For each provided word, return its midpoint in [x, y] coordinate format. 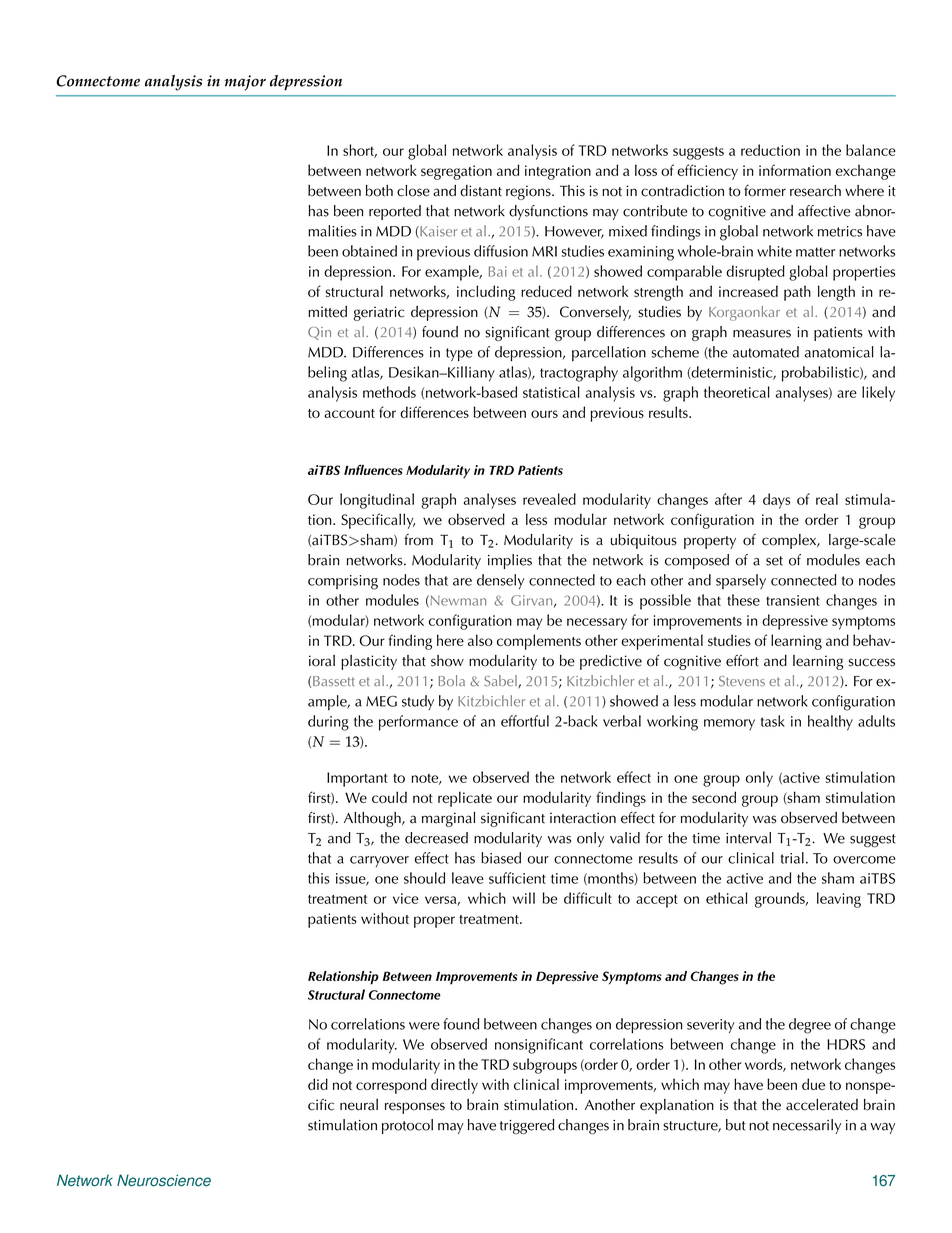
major [245, 83]
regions [529, 192]
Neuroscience [164, 1180]
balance [871, 150]
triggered [527, 1126]
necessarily [807, 1126]
